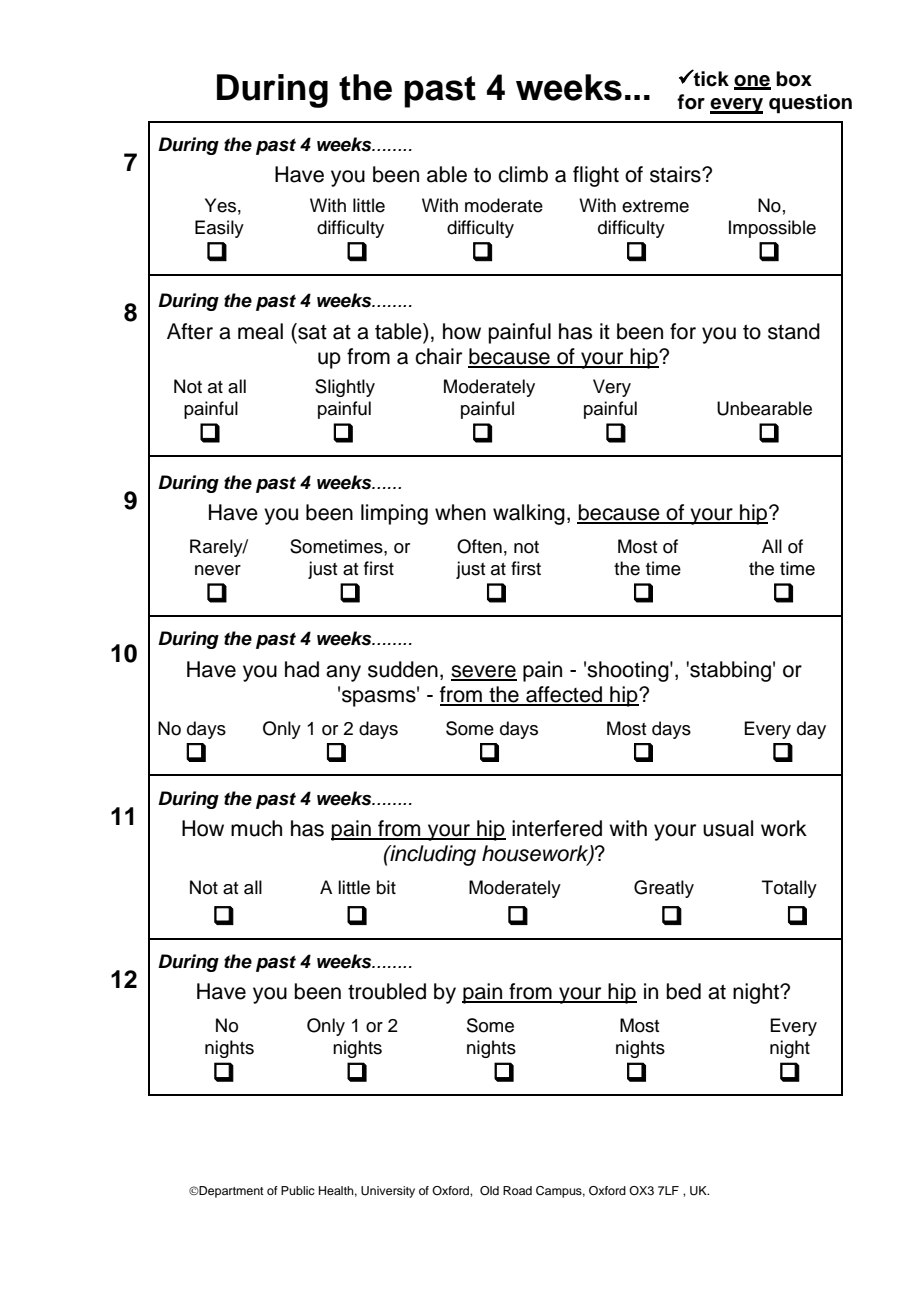 This screenshot has width=924, height=1308. Describe the element at coordinates (794, 79) in the screenshot. I see `box` at that location.
